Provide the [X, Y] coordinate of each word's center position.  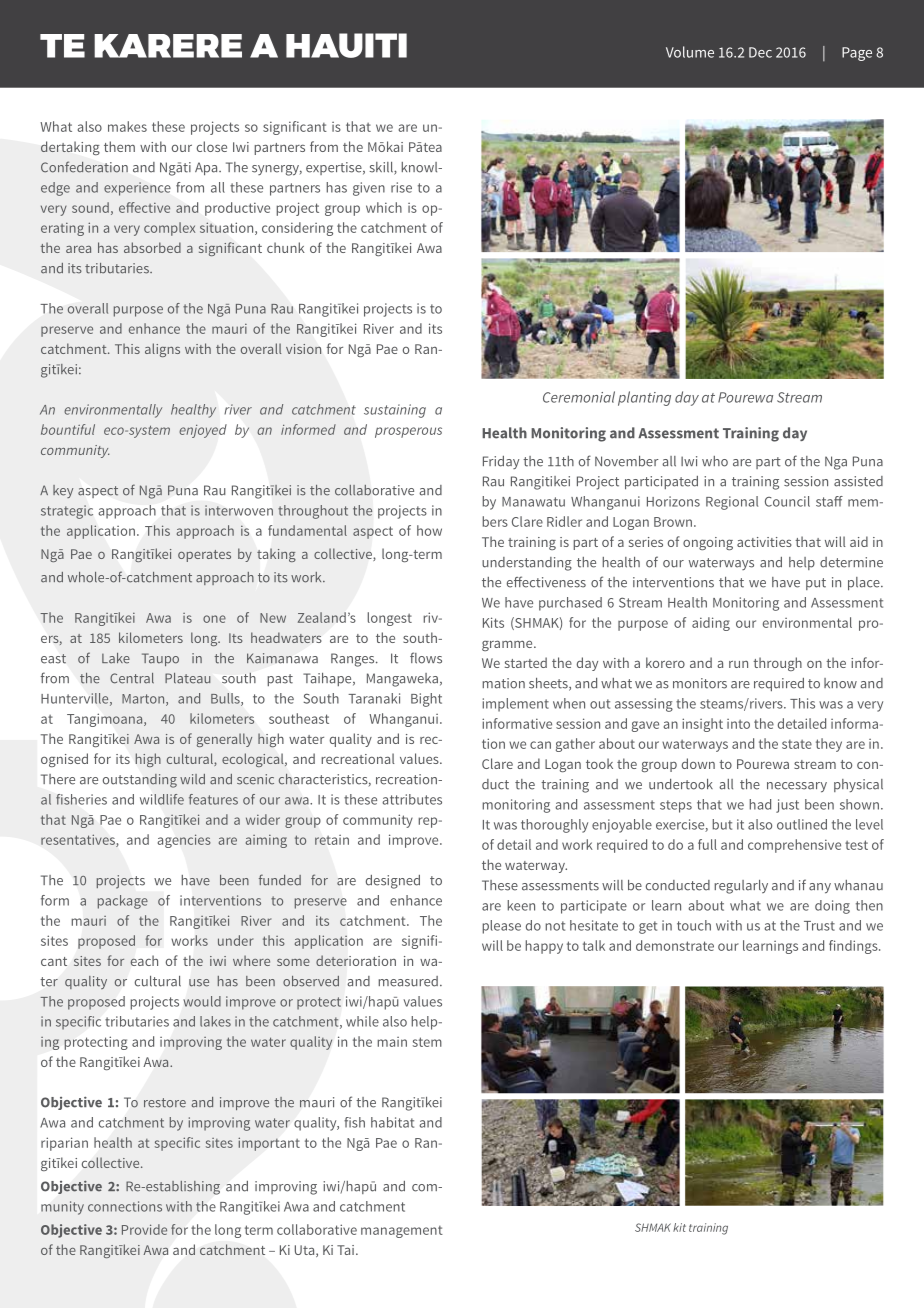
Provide [144, 1229]
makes [127, 126]
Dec [760, 52]
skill [382, 168]
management [402, 1232]
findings [854, 947]
